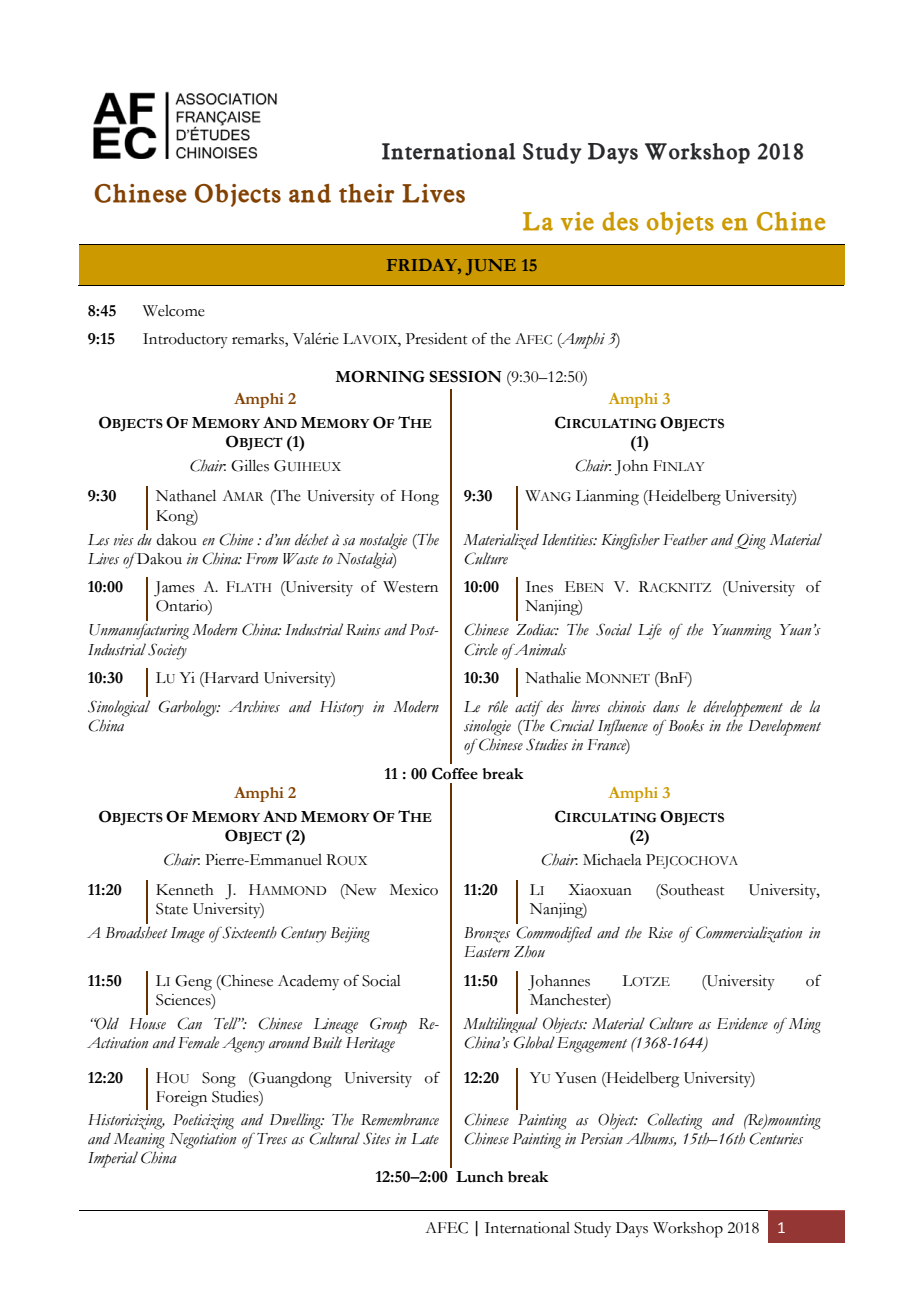  I want to click on Welcome, so click(174, 311).
